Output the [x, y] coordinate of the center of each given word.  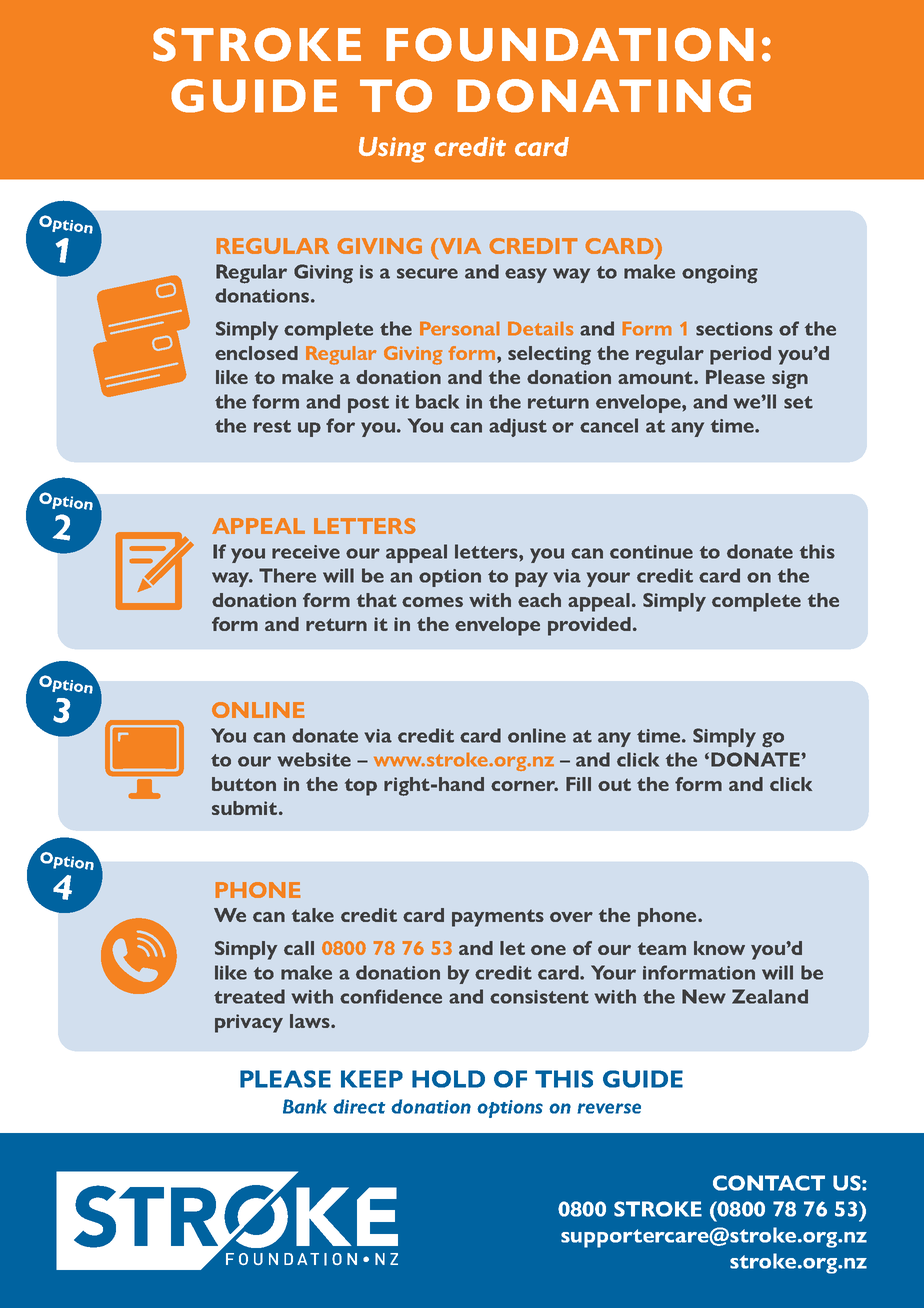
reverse [609, 1108]
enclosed [256, 353]
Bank [305, 1106]
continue [651, 552]
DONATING [604, 96]
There [287, 575]
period [740, 355]
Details [540, 329]
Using [392, 150]
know [719, 948]
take [313, 915]
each [539, 600]
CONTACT [769, 1183]
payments [498, 918]
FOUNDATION [570, 44]
